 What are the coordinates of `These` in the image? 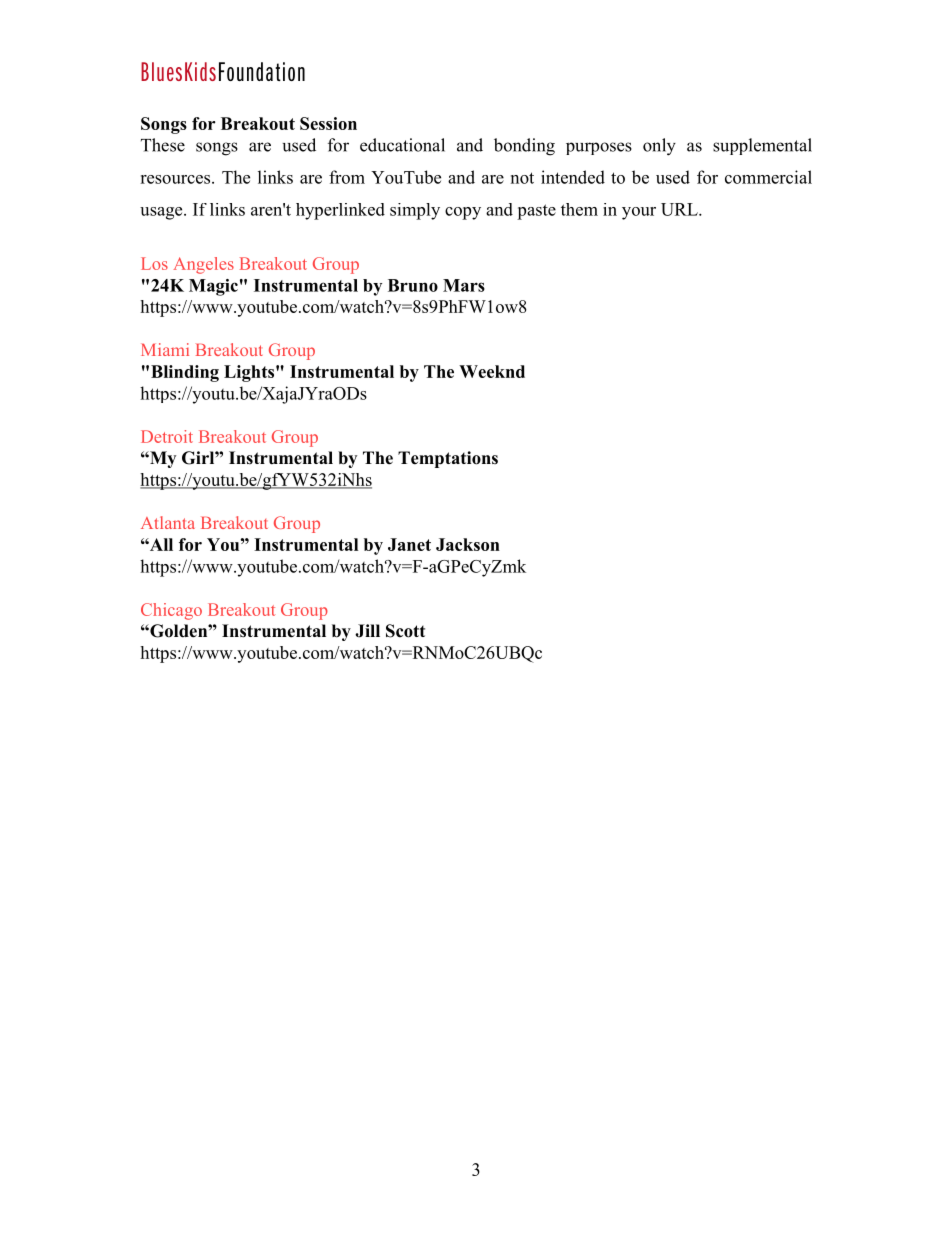 It's located at (163, 145).
